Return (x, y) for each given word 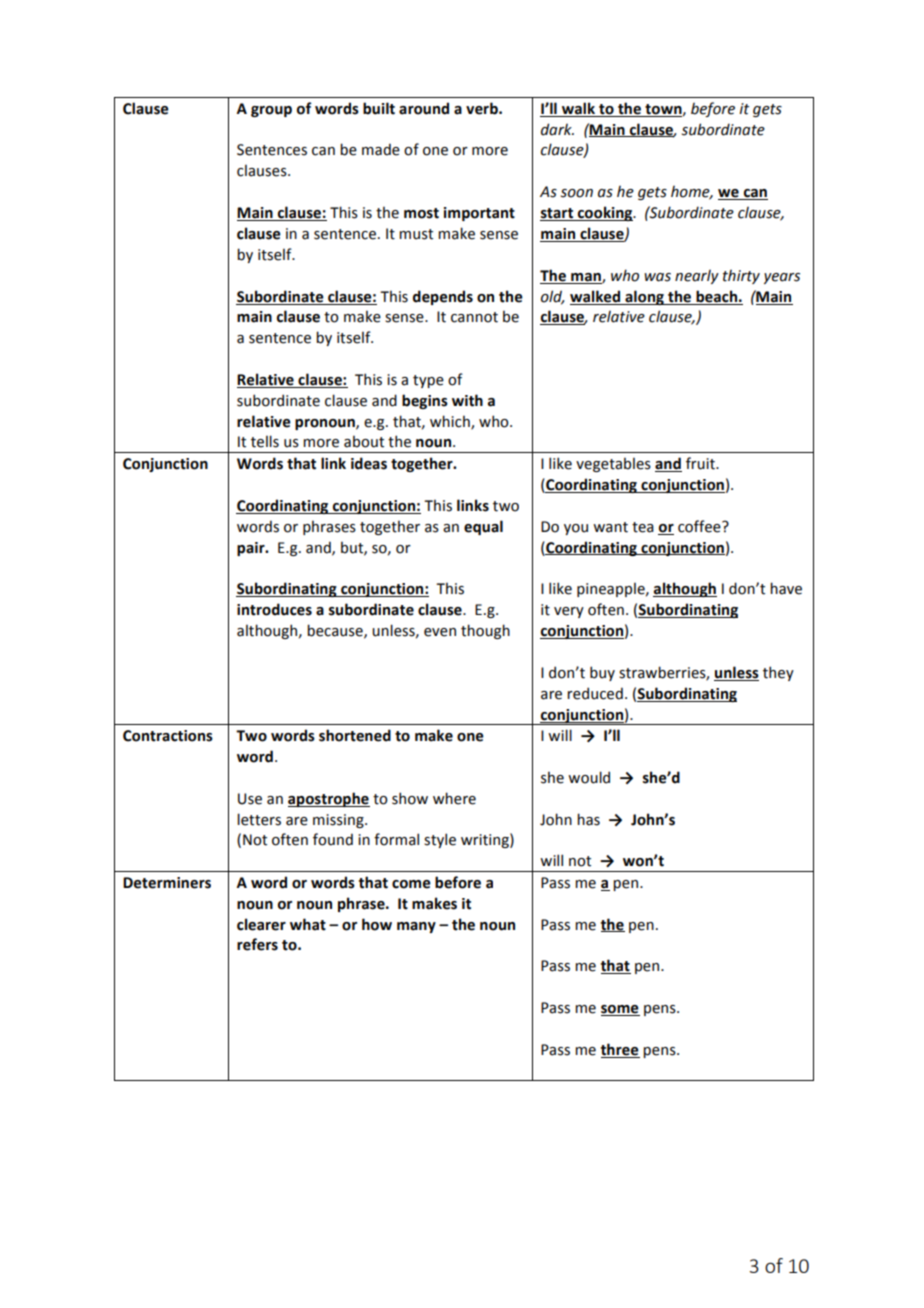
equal (483, 527)
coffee (700, 526)
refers (257, 944)
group (271, 111)
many (416, 927)
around (424, 108)
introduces (274, 609)
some (620, 1010)
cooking (605, 213)
